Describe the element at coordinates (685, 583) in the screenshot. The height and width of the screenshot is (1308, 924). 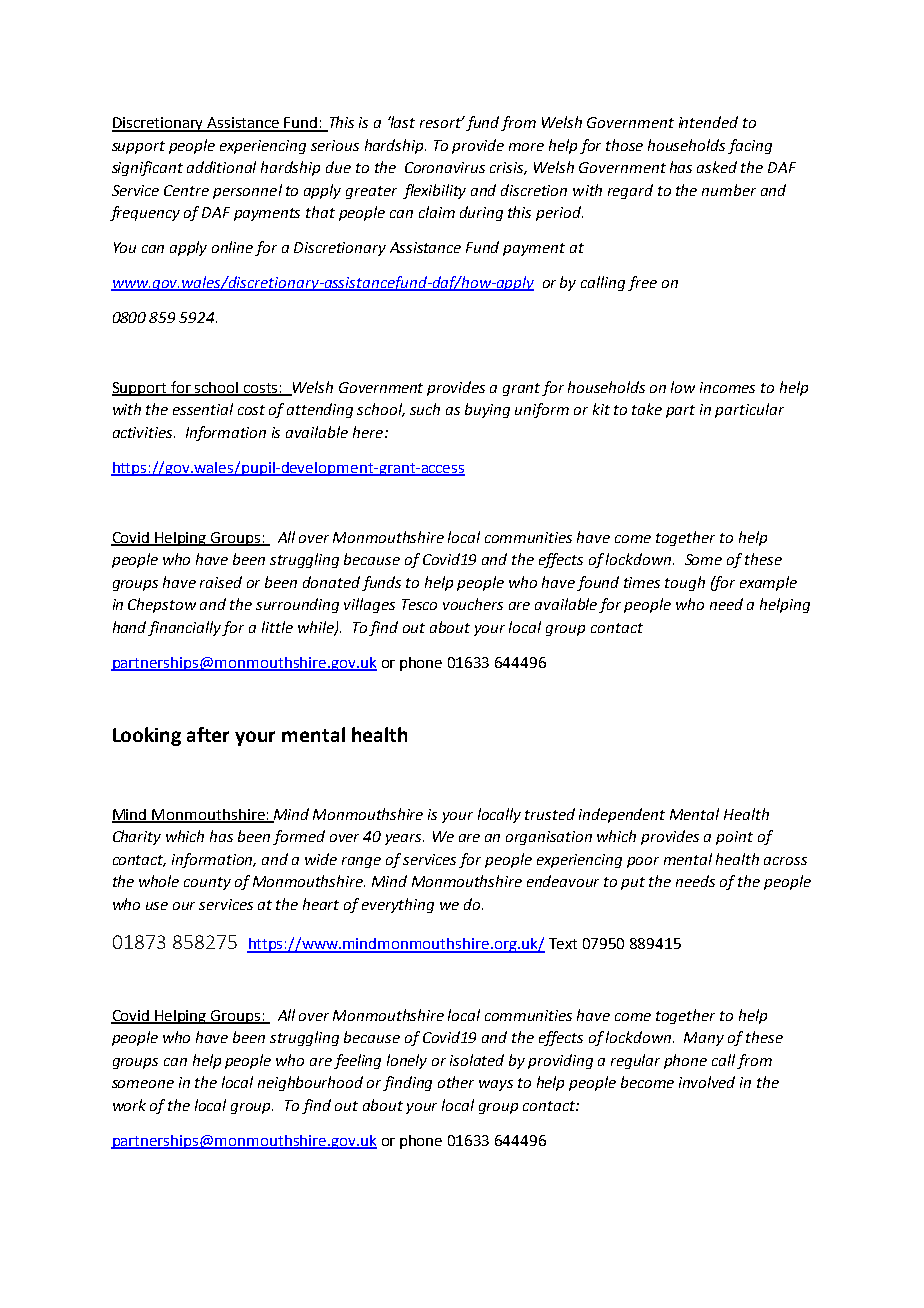
I see `tough` at that location.
